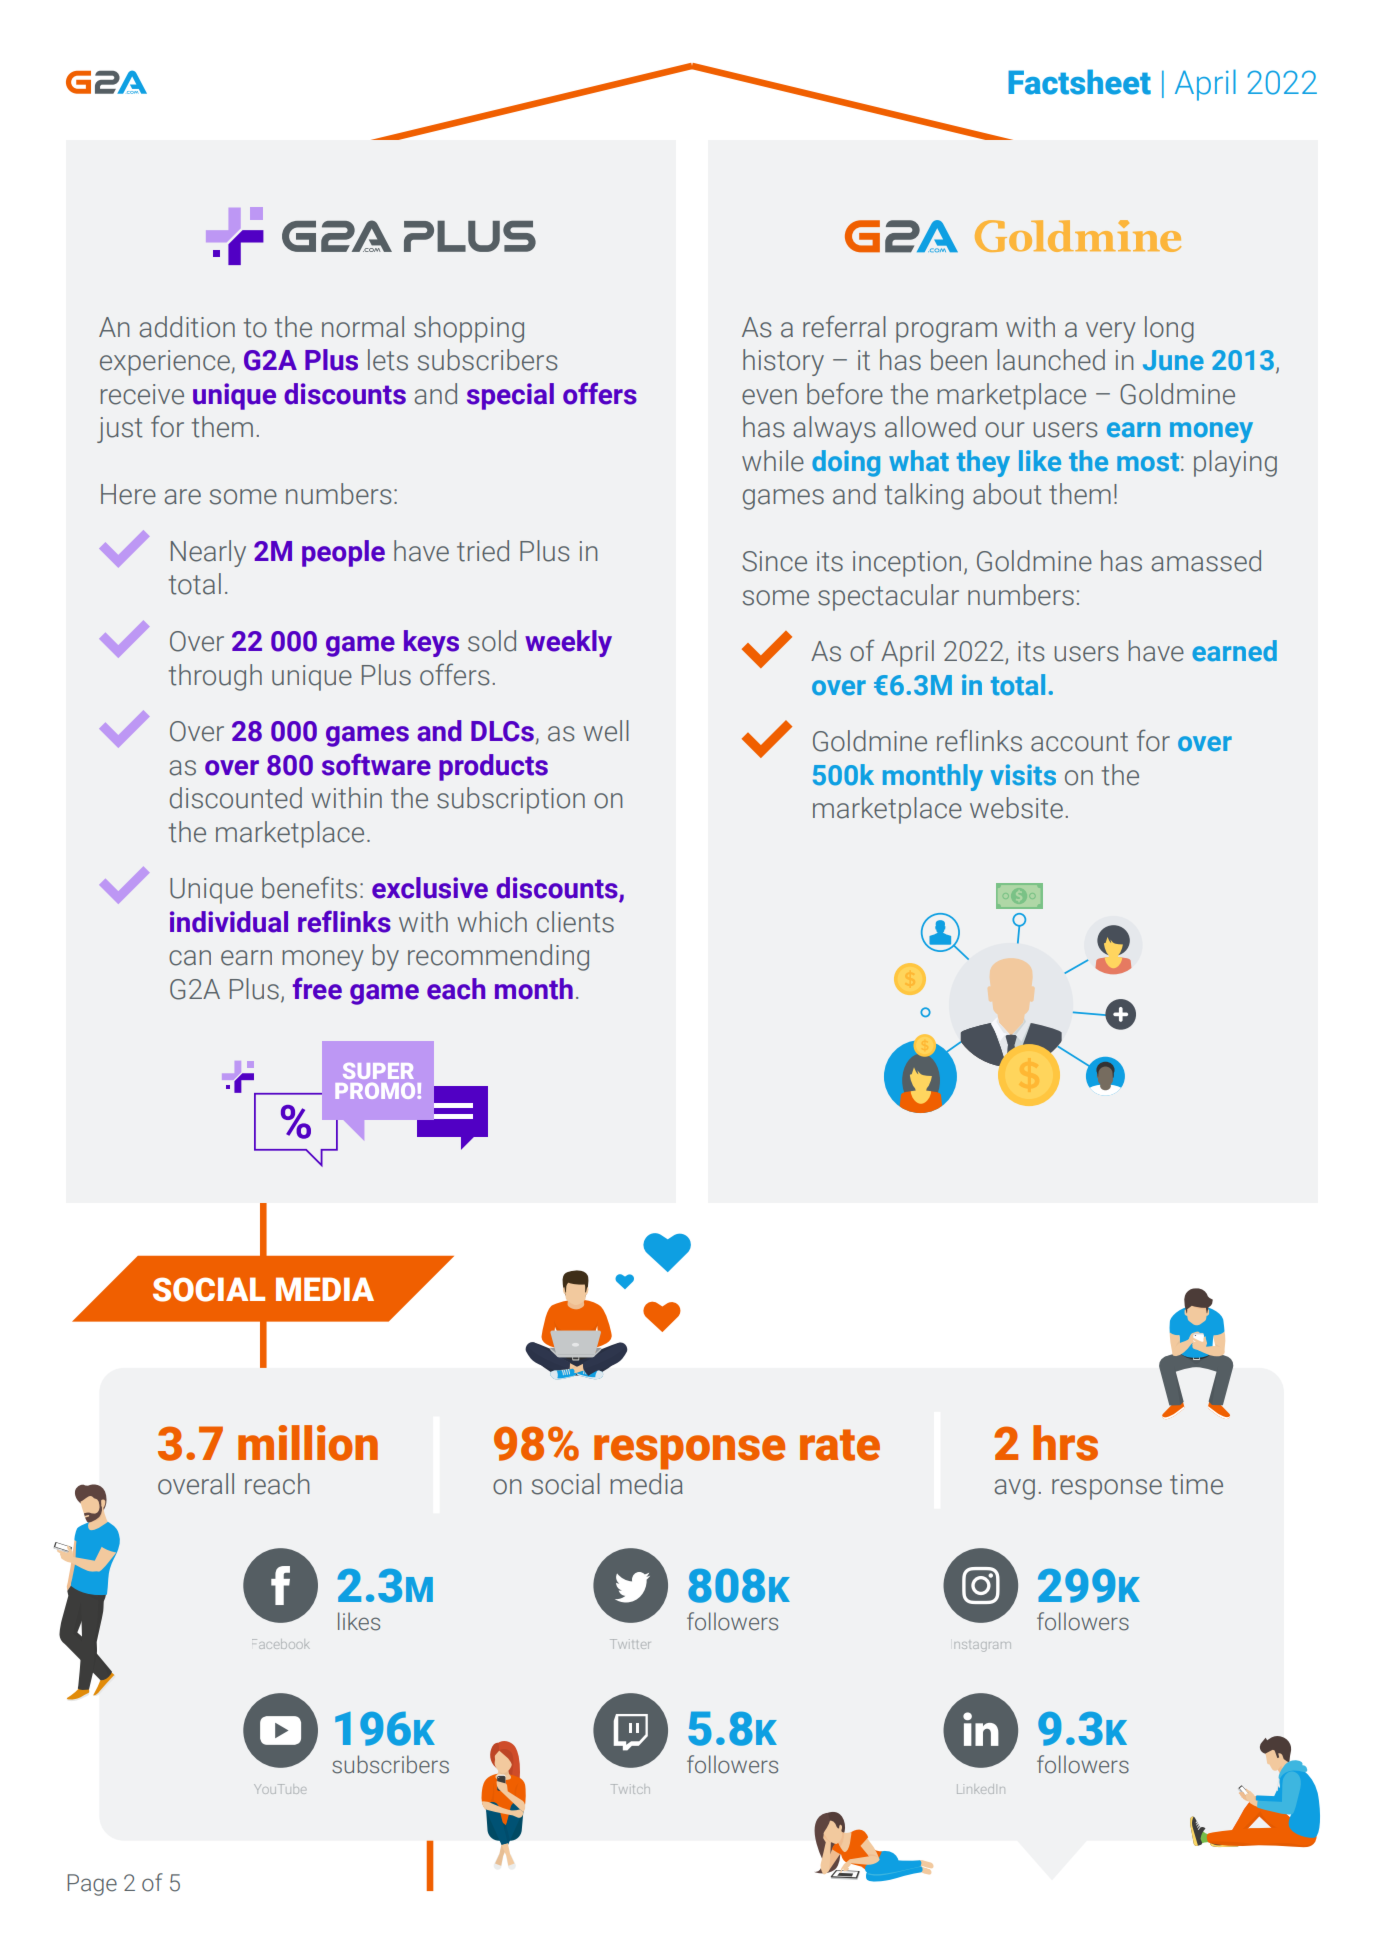  I want to click on website, so click(1016, 808).
